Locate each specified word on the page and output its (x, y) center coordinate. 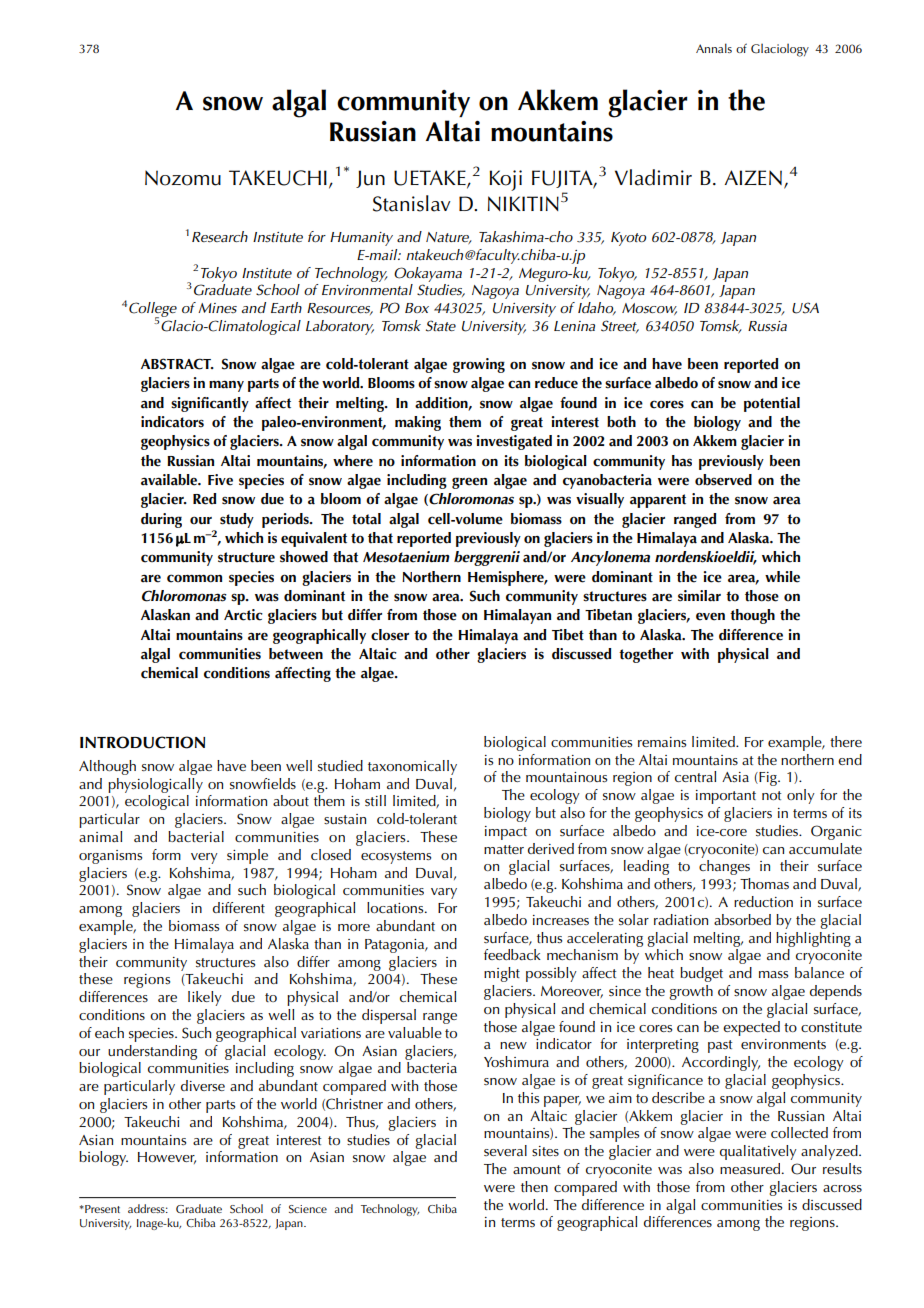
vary (444, 893)
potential (772, 404)
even (710, 616)
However (167, 1158)
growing (479, 365)
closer (390, 635)
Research (220, 236)
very (204, 858)
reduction (763, 901)
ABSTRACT (177, 364)
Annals (714, 48)
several (505, 1150)
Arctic (243, 615)
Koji (505, 180)
